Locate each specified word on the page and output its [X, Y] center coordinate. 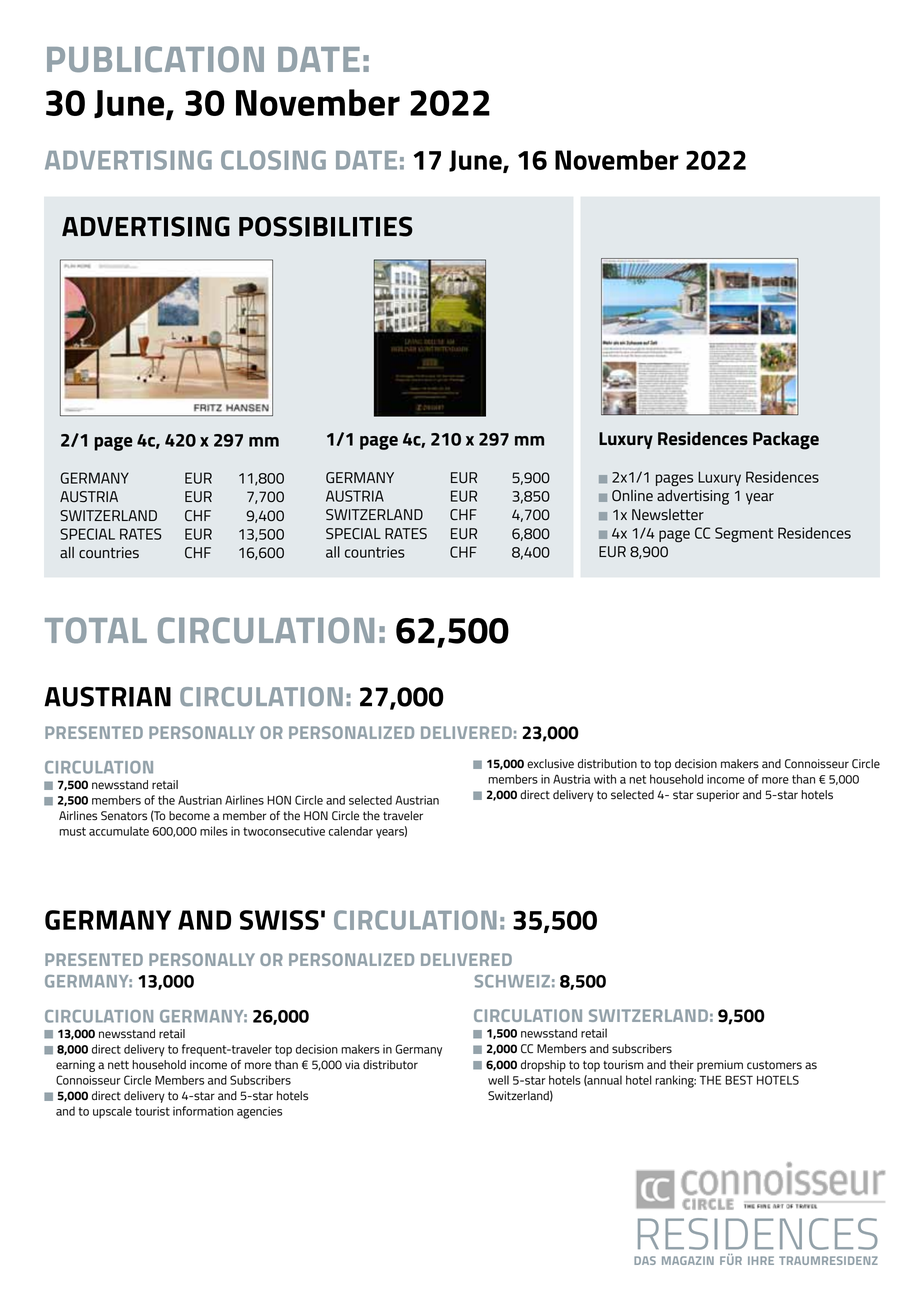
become [189, 816]
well [498, 1080]
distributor [390, 1065]
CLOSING [273, 160]
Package [786, 441]
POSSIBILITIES [326, 226]
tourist [152, 1111]
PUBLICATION [155, 59]
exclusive [550, 764]
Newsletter [668, 515]
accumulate [119, 831]
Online [632, 496]
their [682, 1065]
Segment [744, 535]
